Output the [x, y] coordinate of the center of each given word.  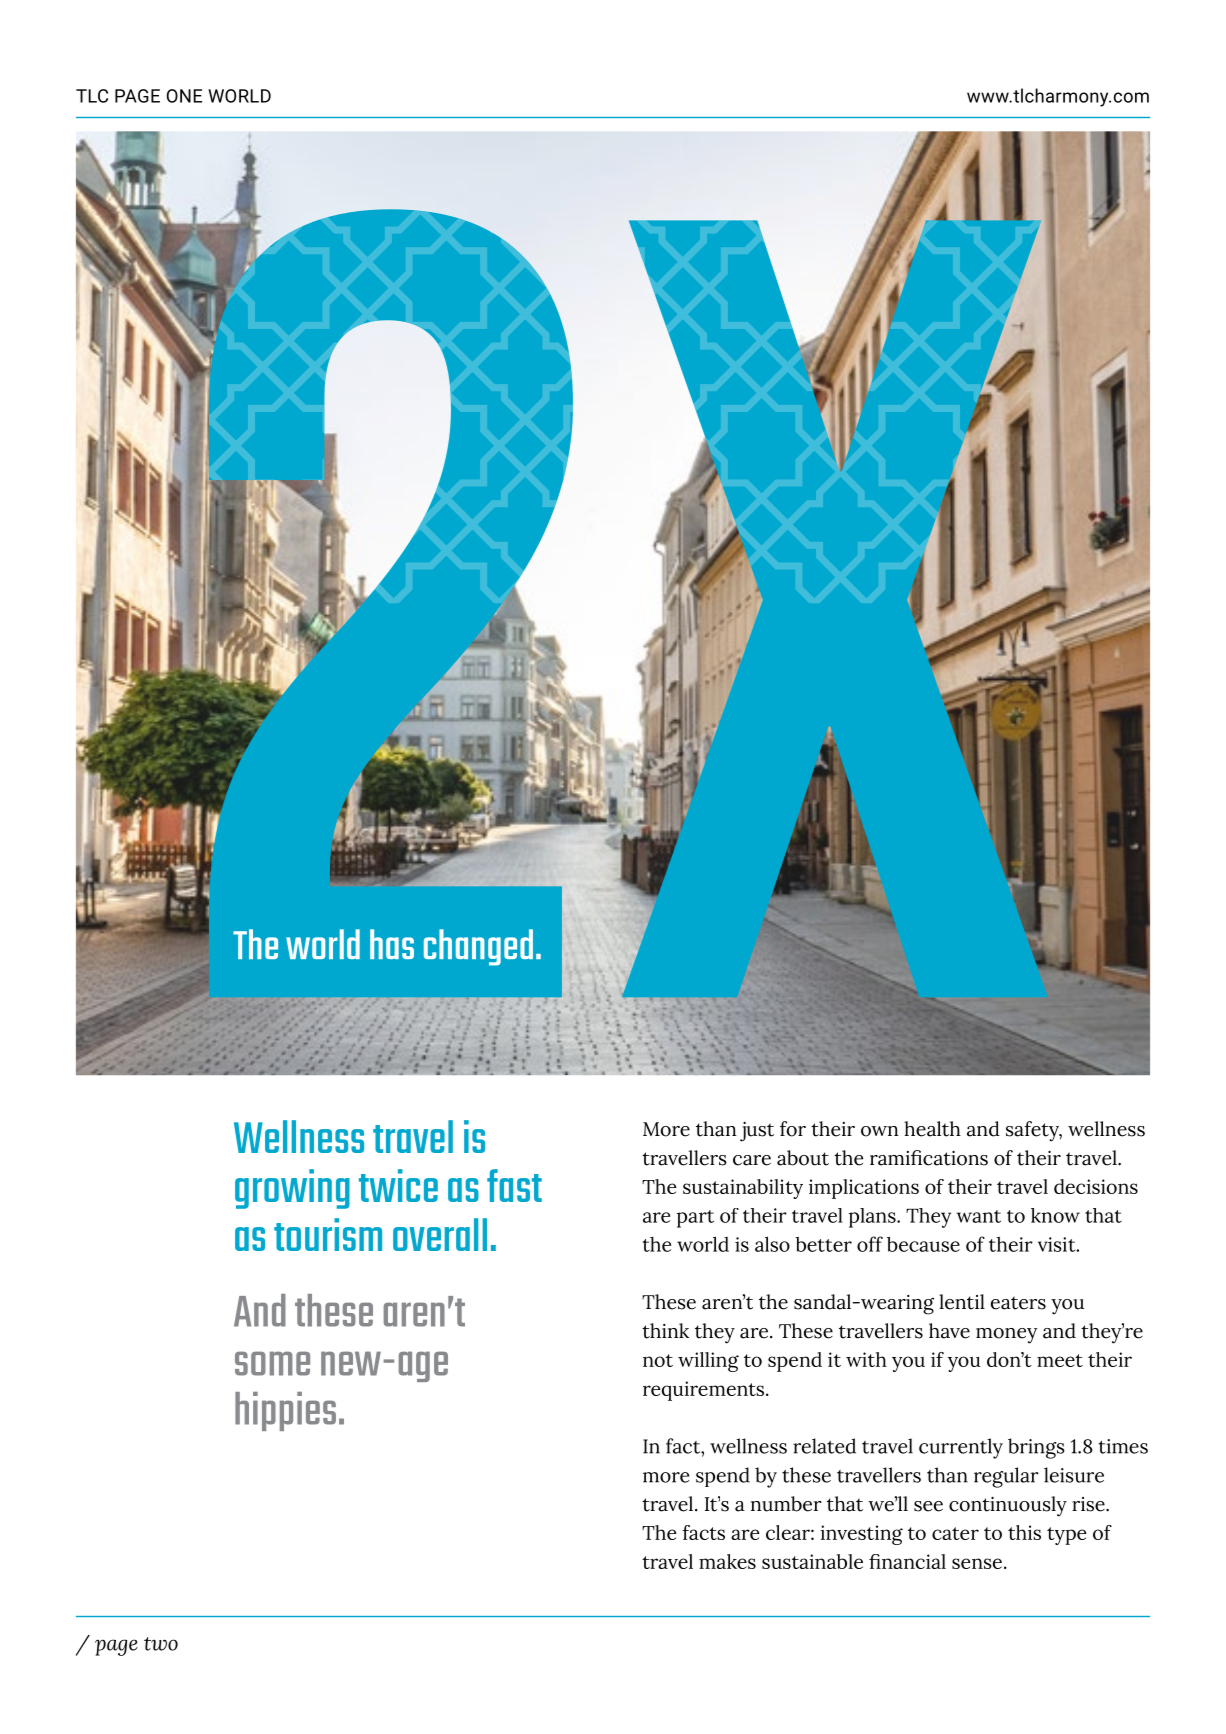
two [161, 1644]
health [932, 1129]
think [665, 1331]
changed [478, 947]
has [392, 944]
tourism [328, 1234]
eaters [1018, 1303]
